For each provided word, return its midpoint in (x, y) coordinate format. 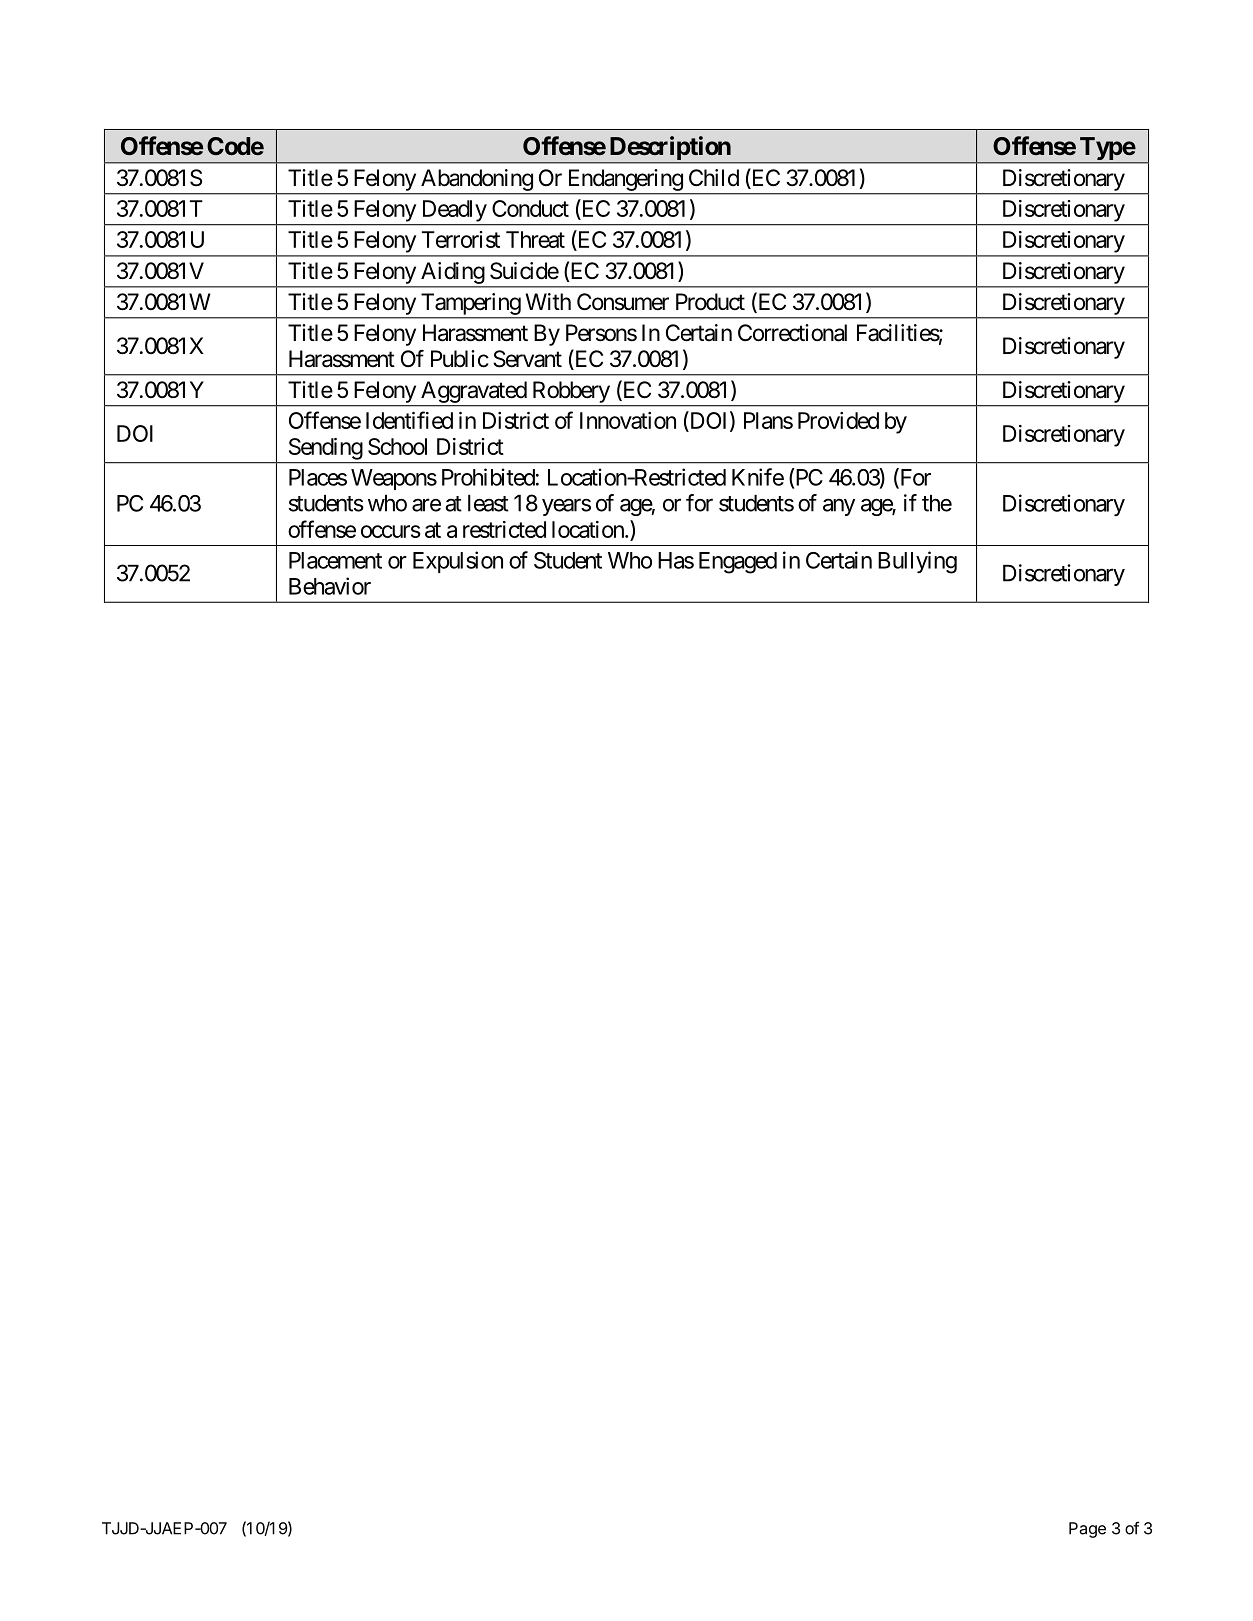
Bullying (917, 562)
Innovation (628, 420)
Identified (409, 420)
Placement (335, 560)
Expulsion (458, 562)
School (397, 446)
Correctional (792, 333)
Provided (838, 420)
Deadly (455, 211)
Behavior (330, 586)
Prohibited (488, 477)
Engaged (738, 563)
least (488, 503)
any (839, 507)
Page (1087, 1530)
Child (714, 178)
